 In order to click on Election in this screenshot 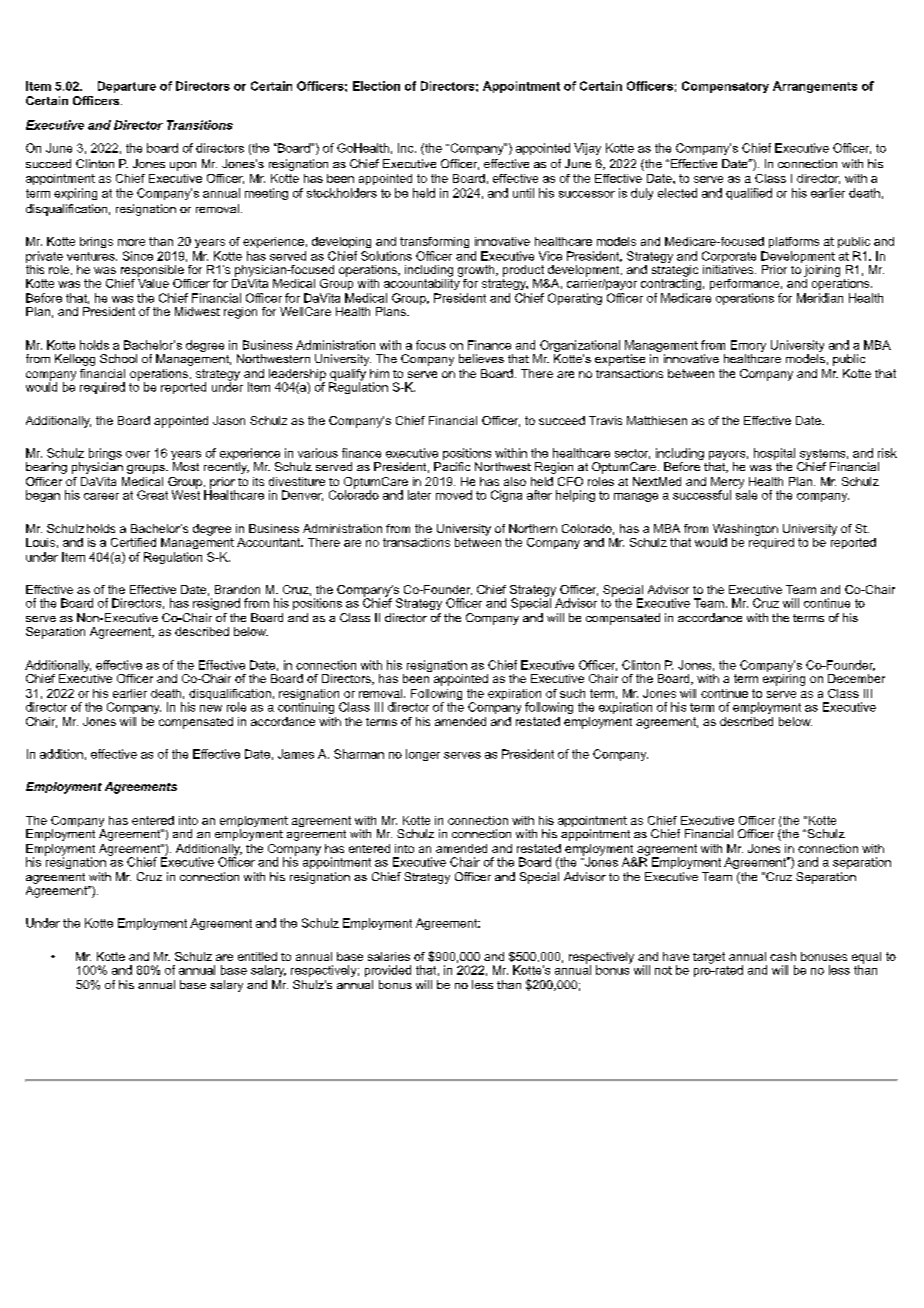, I will do `click(376, 86)`.
